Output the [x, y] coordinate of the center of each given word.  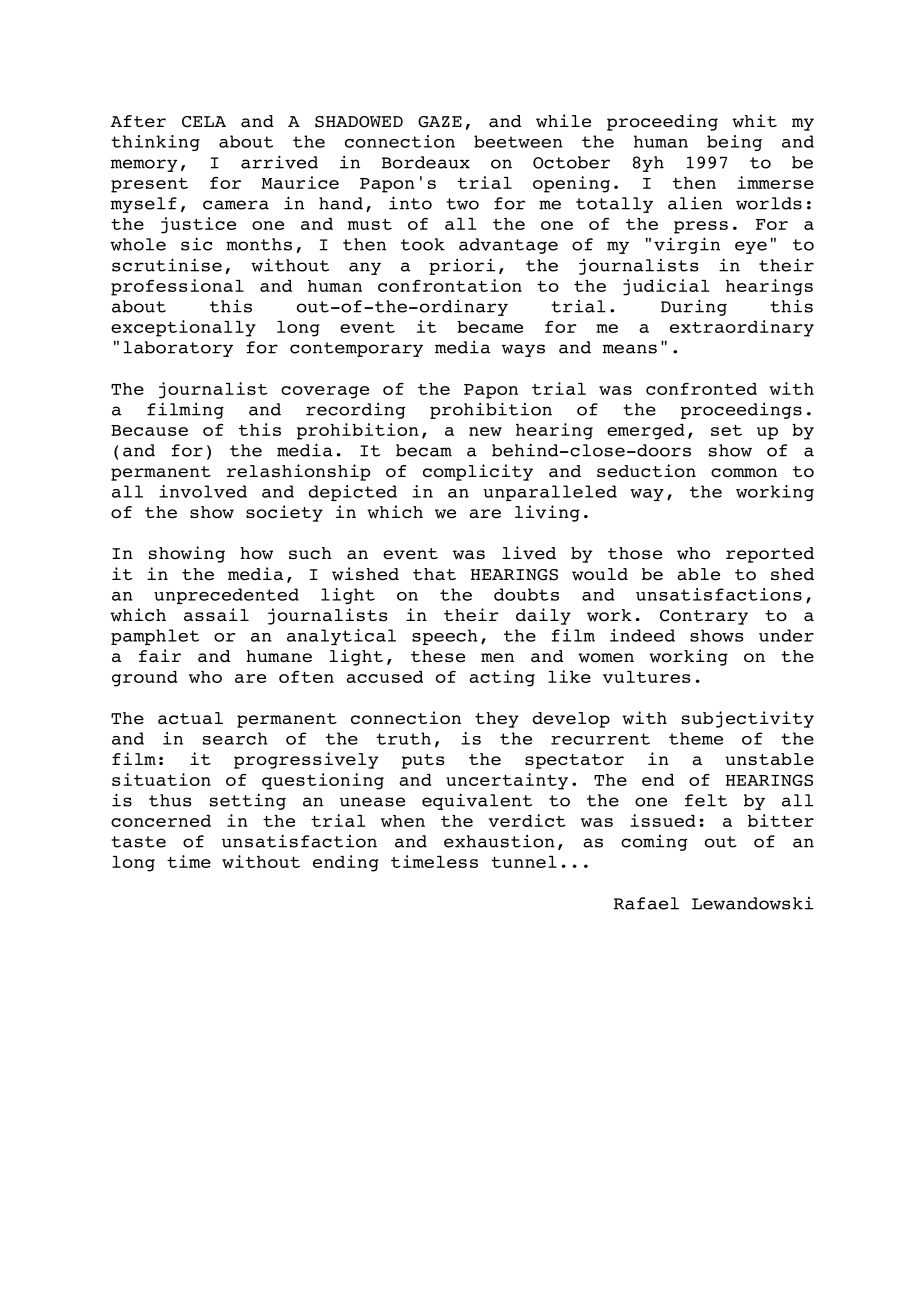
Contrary [704, 617]
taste [139, 842]
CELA [204, 122]
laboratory [178, 349]
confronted [701, 389]
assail [216, 615]
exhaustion [499, 841]
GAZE [440, 122]
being [734, 143]
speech [445, 637]
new [485, 431]
